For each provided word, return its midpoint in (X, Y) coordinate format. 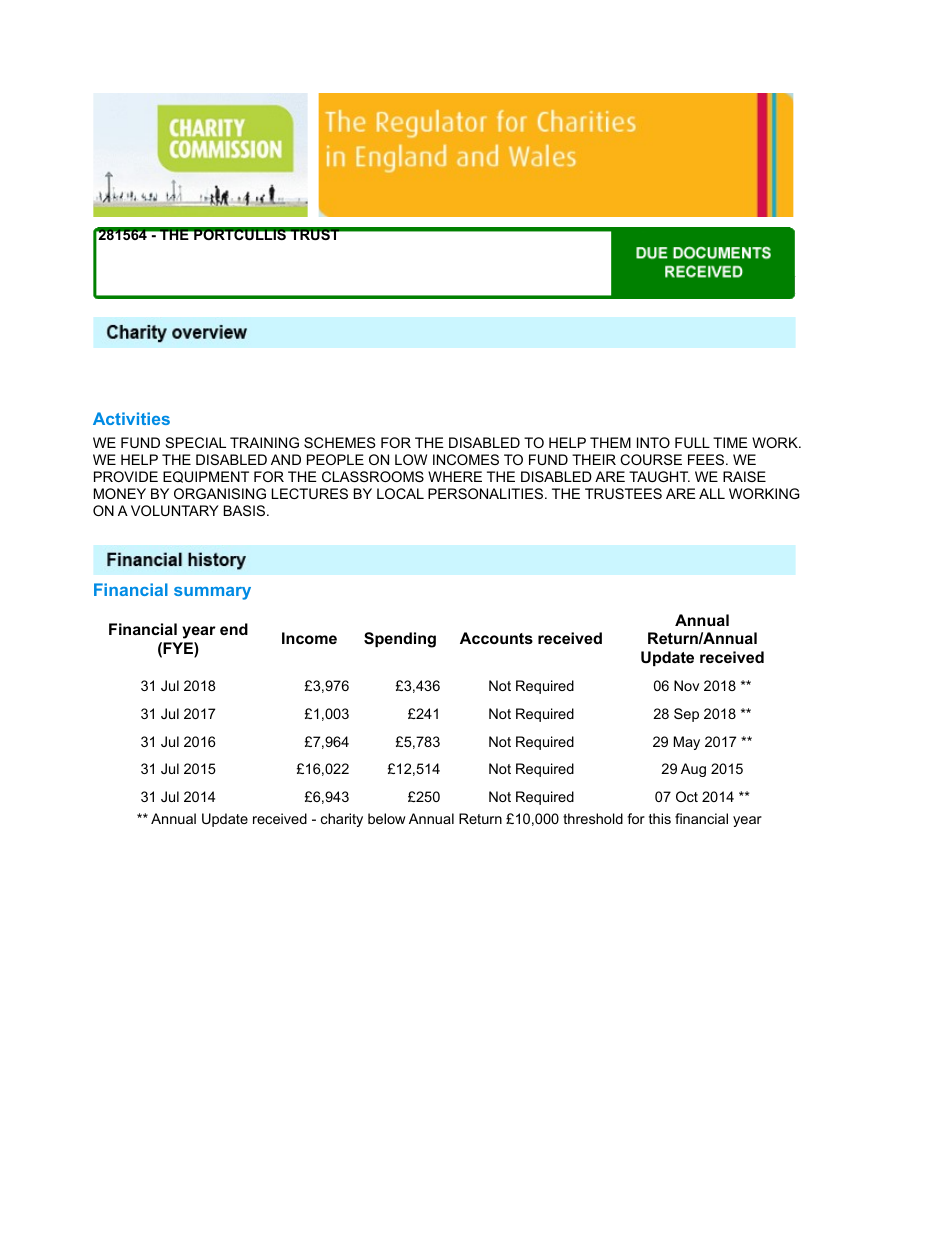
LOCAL (400, 493)
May (687, 743)
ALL (712, 493)
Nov (686, 685)
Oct (687, 796)
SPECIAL (196, 442)
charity (342, 820)
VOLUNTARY (175, 510)
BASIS (246, 510)
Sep (686, 715)
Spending (400, 640)
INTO (653, 442)
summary (212, 593)
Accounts (496, 638)
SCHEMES (339, 442)
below (387, 818)
